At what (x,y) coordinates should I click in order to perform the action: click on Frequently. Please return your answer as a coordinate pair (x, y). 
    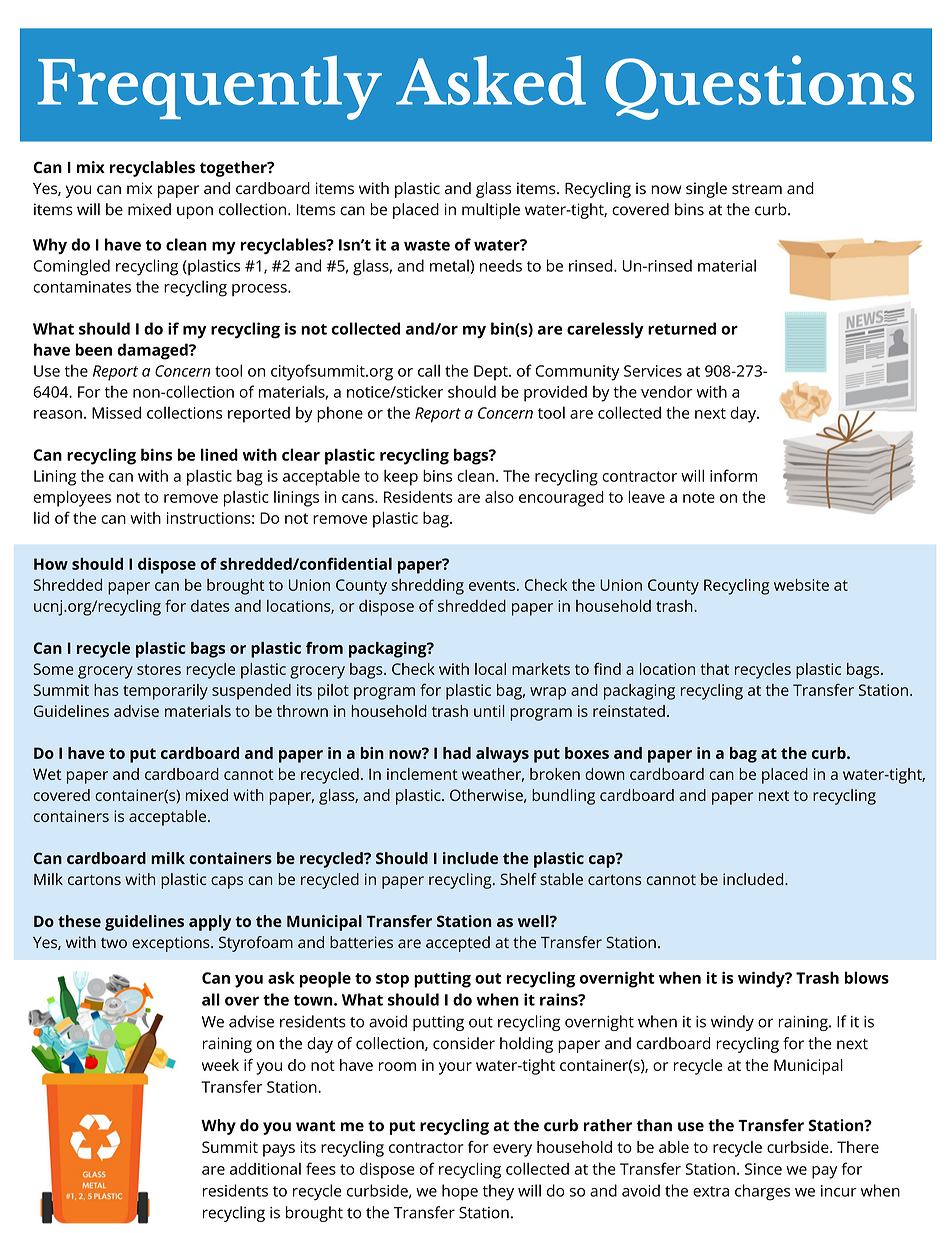
    Looking at the image, I should click on (209, 87).
